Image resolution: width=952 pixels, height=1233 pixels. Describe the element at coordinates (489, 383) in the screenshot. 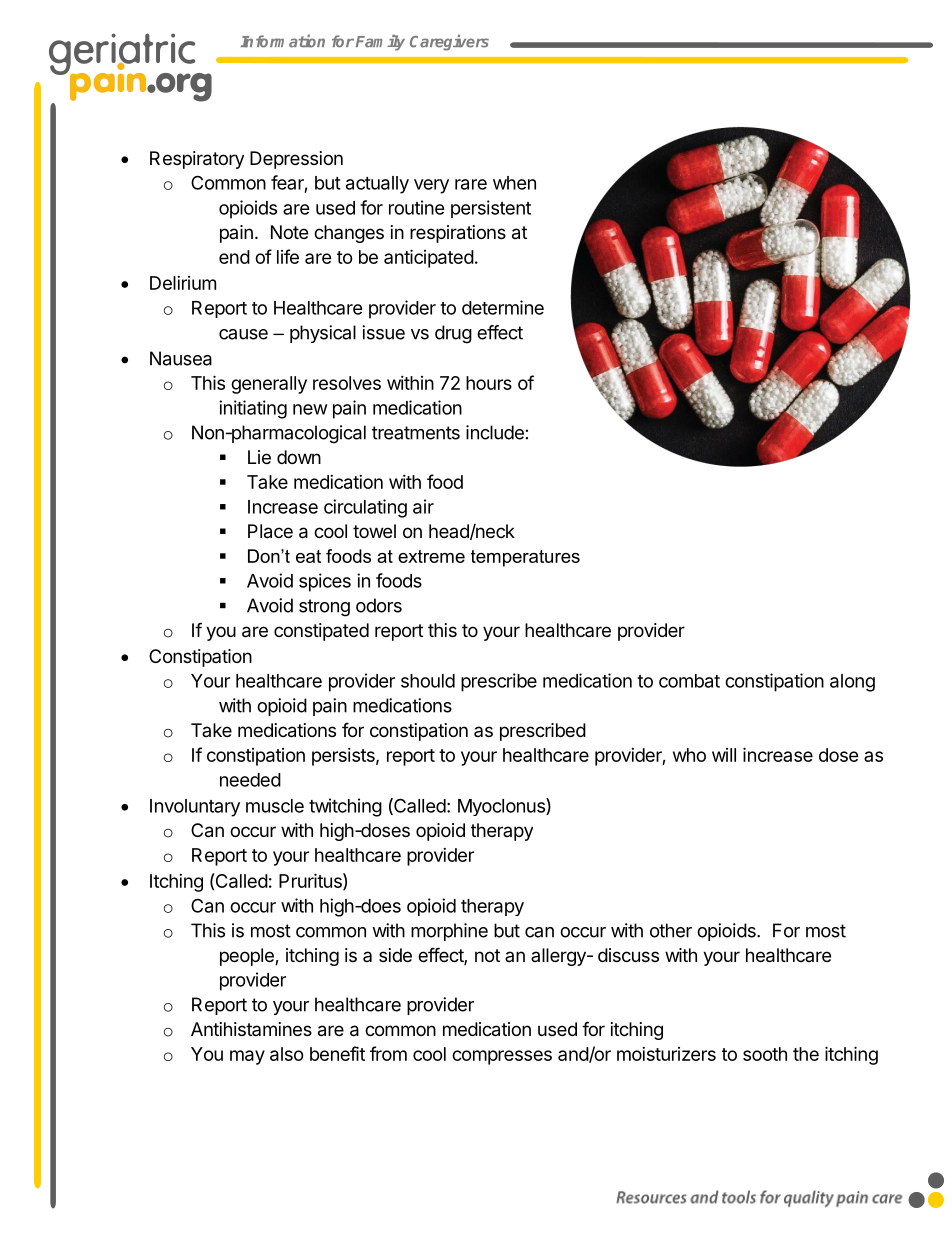

I see `hours` at that location.
